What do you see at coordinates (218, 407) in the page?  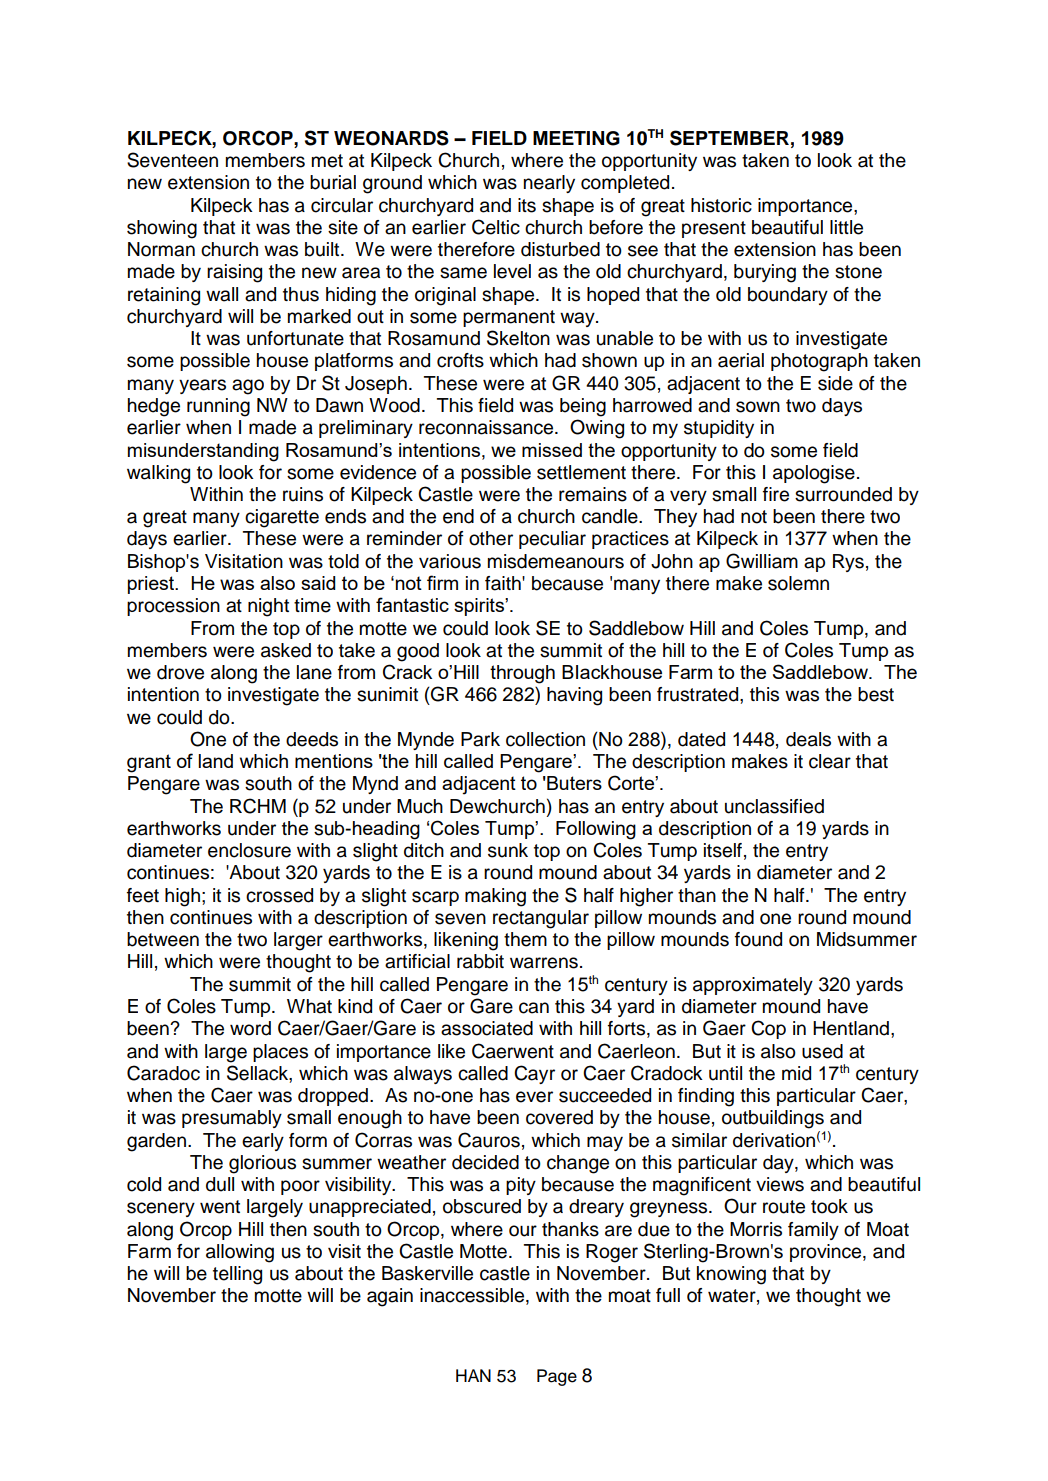 I see `running` at bounding box center [218, 407].
